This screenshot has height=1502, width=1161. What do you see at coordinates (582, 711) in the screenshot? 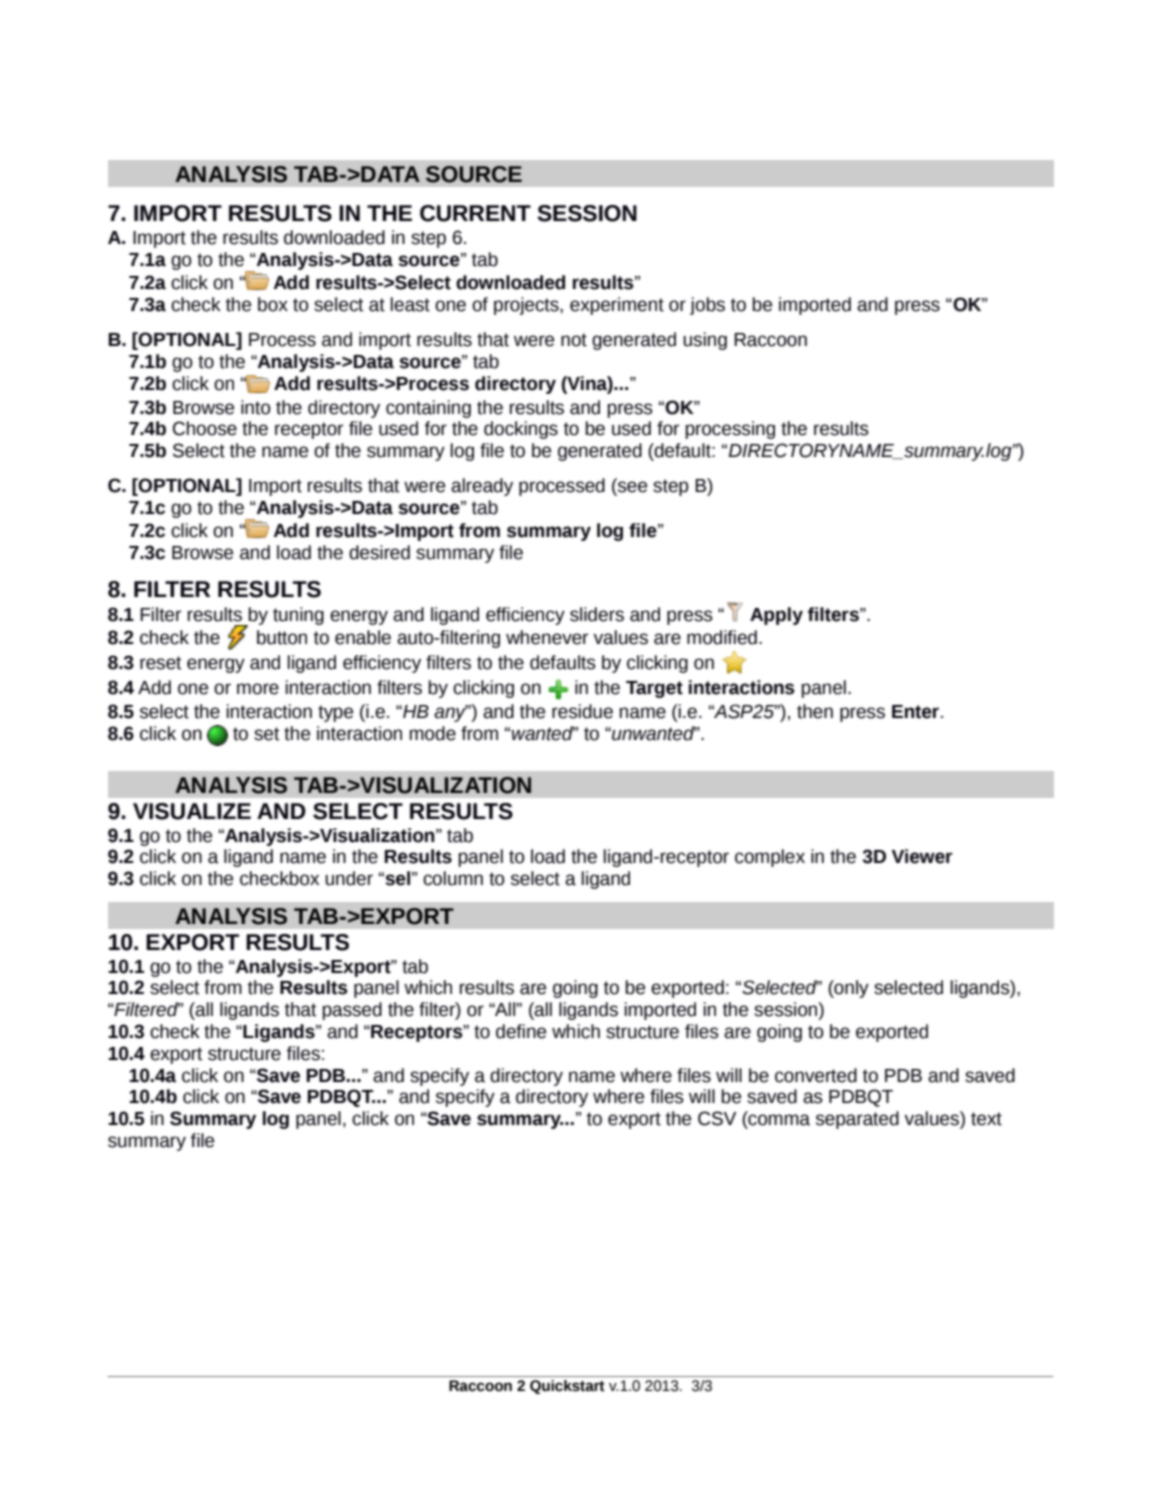
I see `residue` at bounding box center [582, 711].
